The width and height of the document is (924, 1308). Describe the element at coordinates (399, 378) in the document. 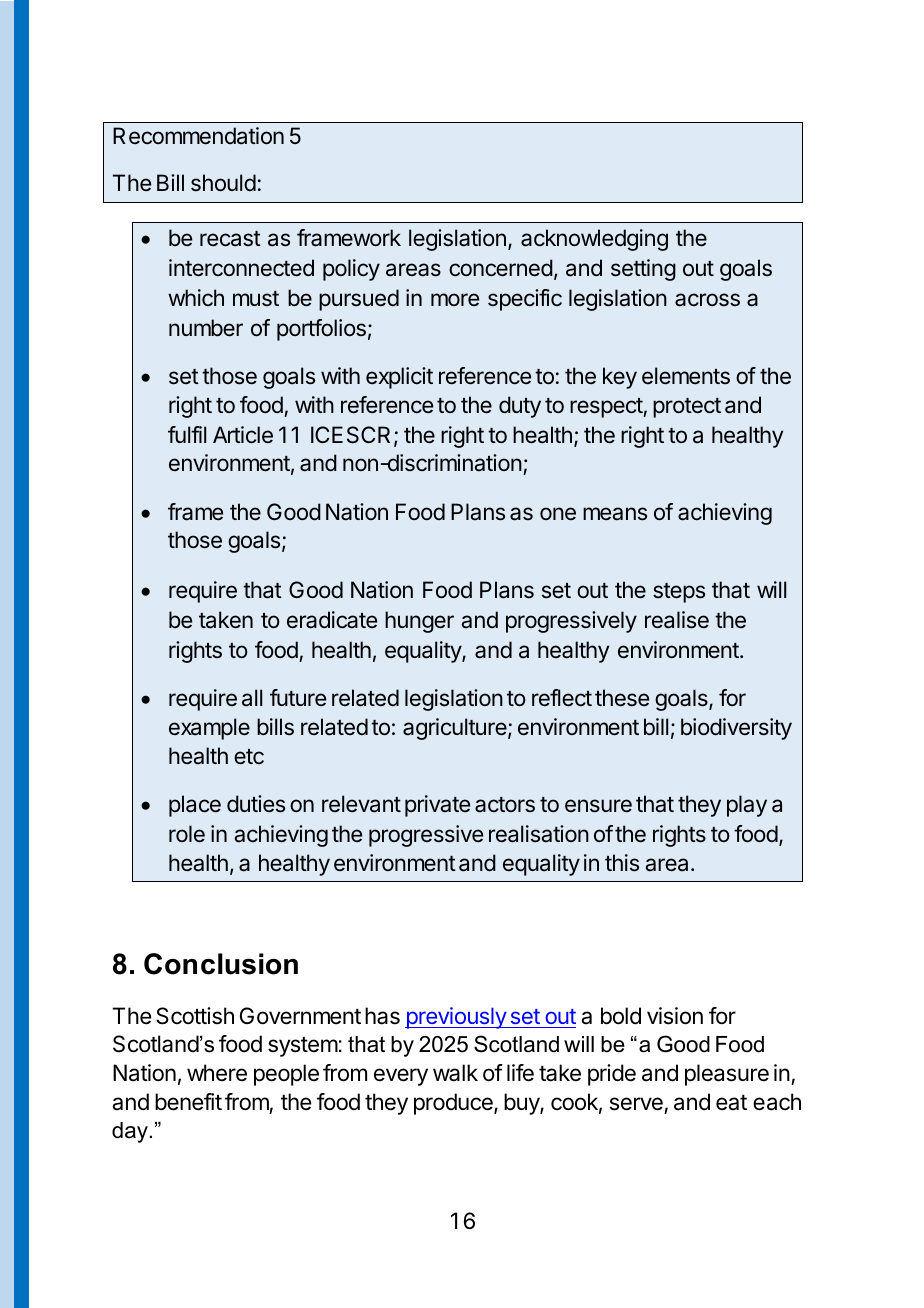

I see `explicit` at that location.
